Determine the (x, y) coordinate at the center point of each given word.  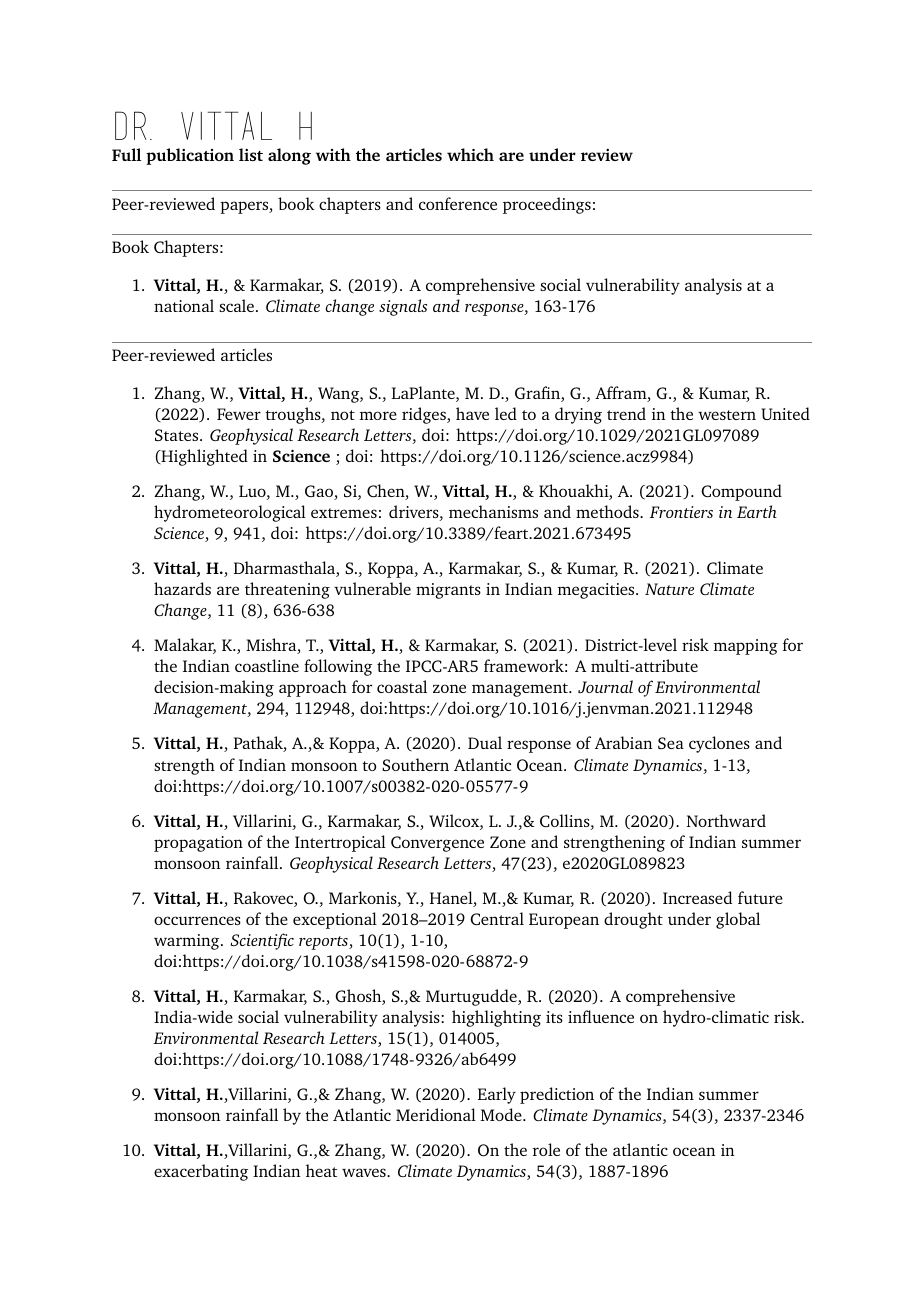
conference (458, 203)
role (546, 1149)
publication (190, 156)
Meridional (436, 1114)
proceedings (547, 205)
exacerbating (201, 1172)
